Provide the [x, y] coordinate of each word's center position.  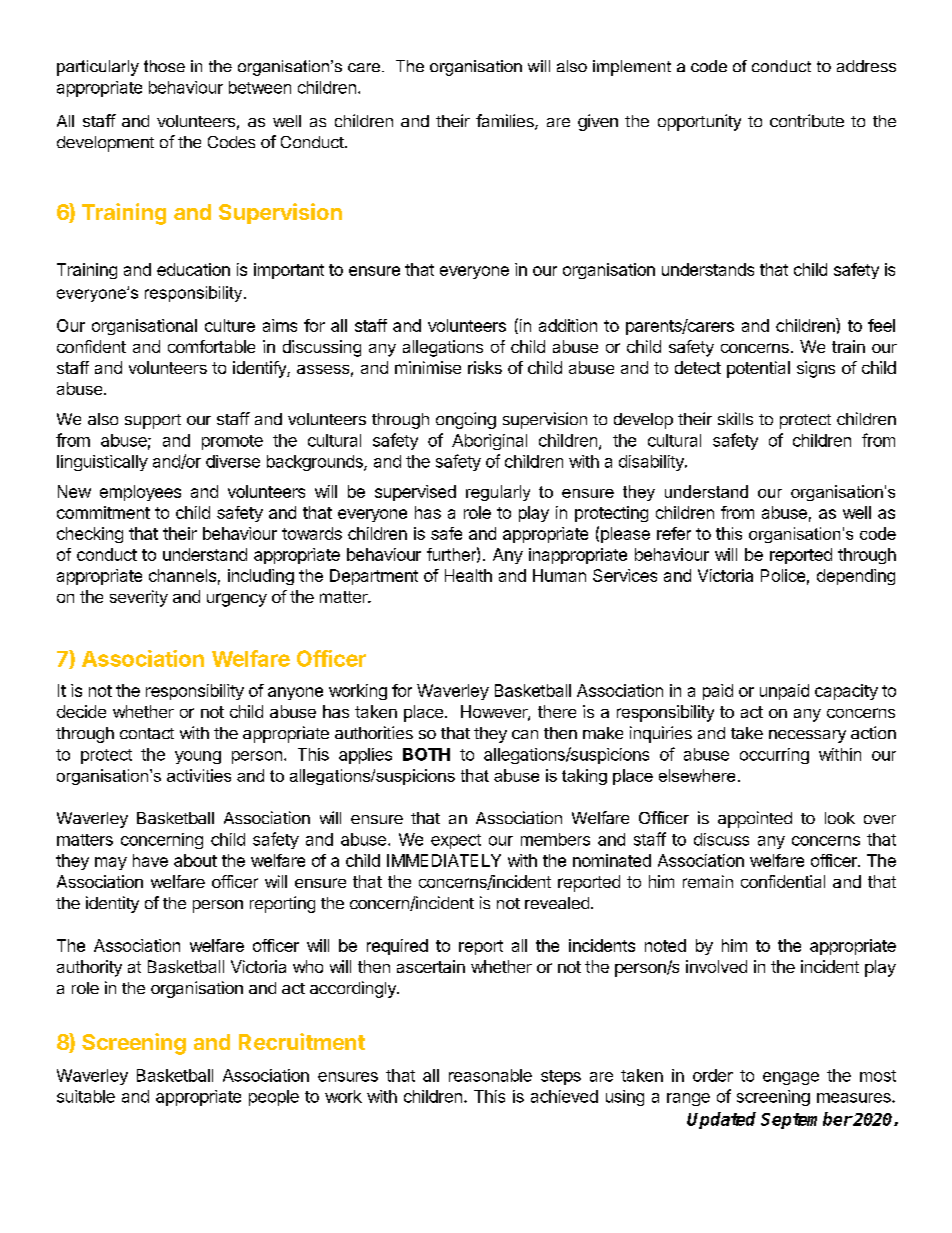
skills [735, 418]
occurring [774, 756]
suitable [86, 1096]
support [153, 421]
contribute [807, 120]
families [506, 122]
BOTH [426, 754]
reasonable [490, 1075]
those [164, 66]
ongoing [466, 420]
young [198, 757]
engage [791, 1078]
